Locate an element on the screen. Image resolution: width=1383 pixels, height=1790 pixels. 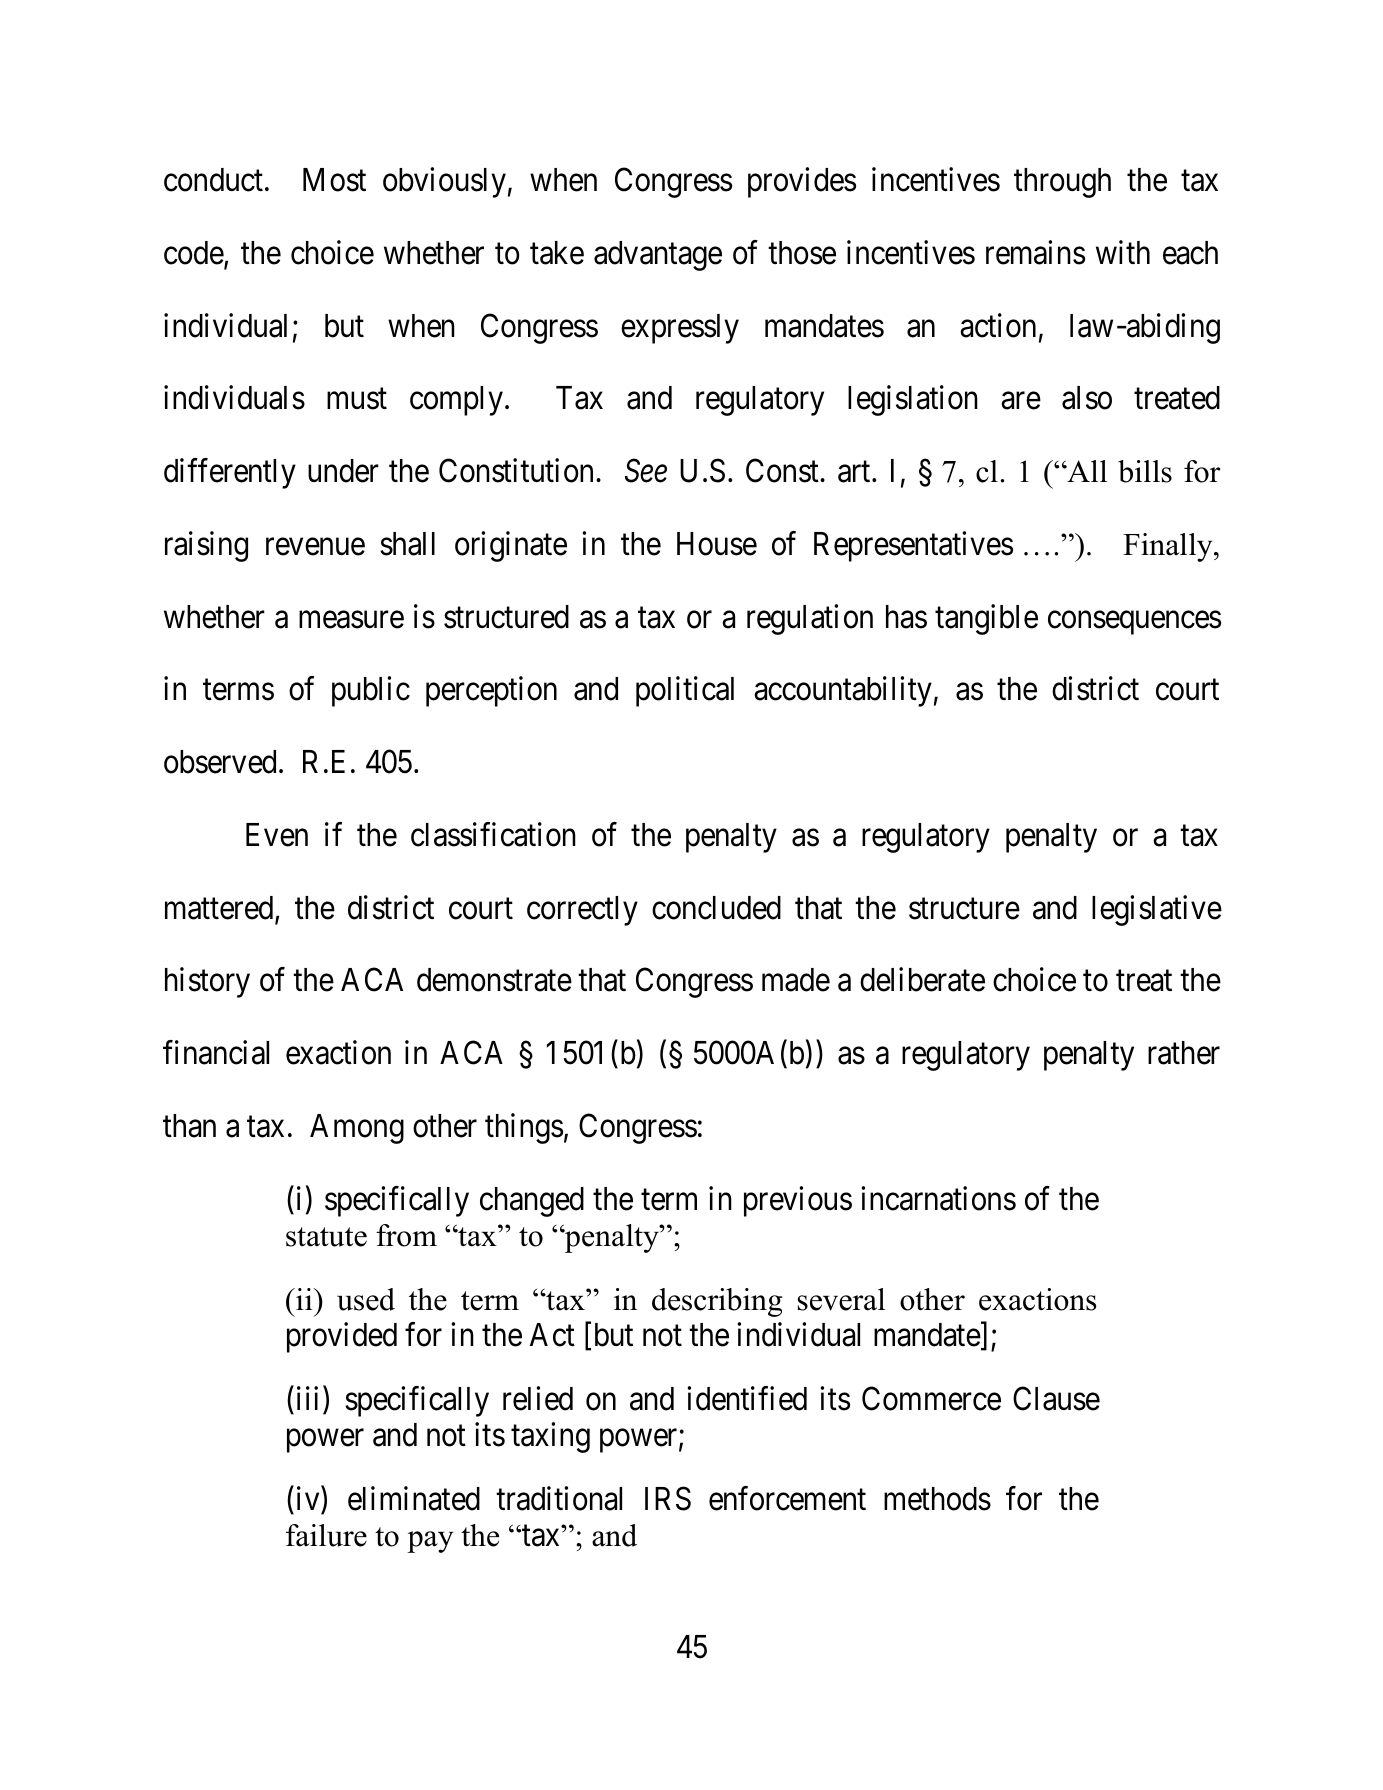
advantage is located at coordinates (658, 256).
